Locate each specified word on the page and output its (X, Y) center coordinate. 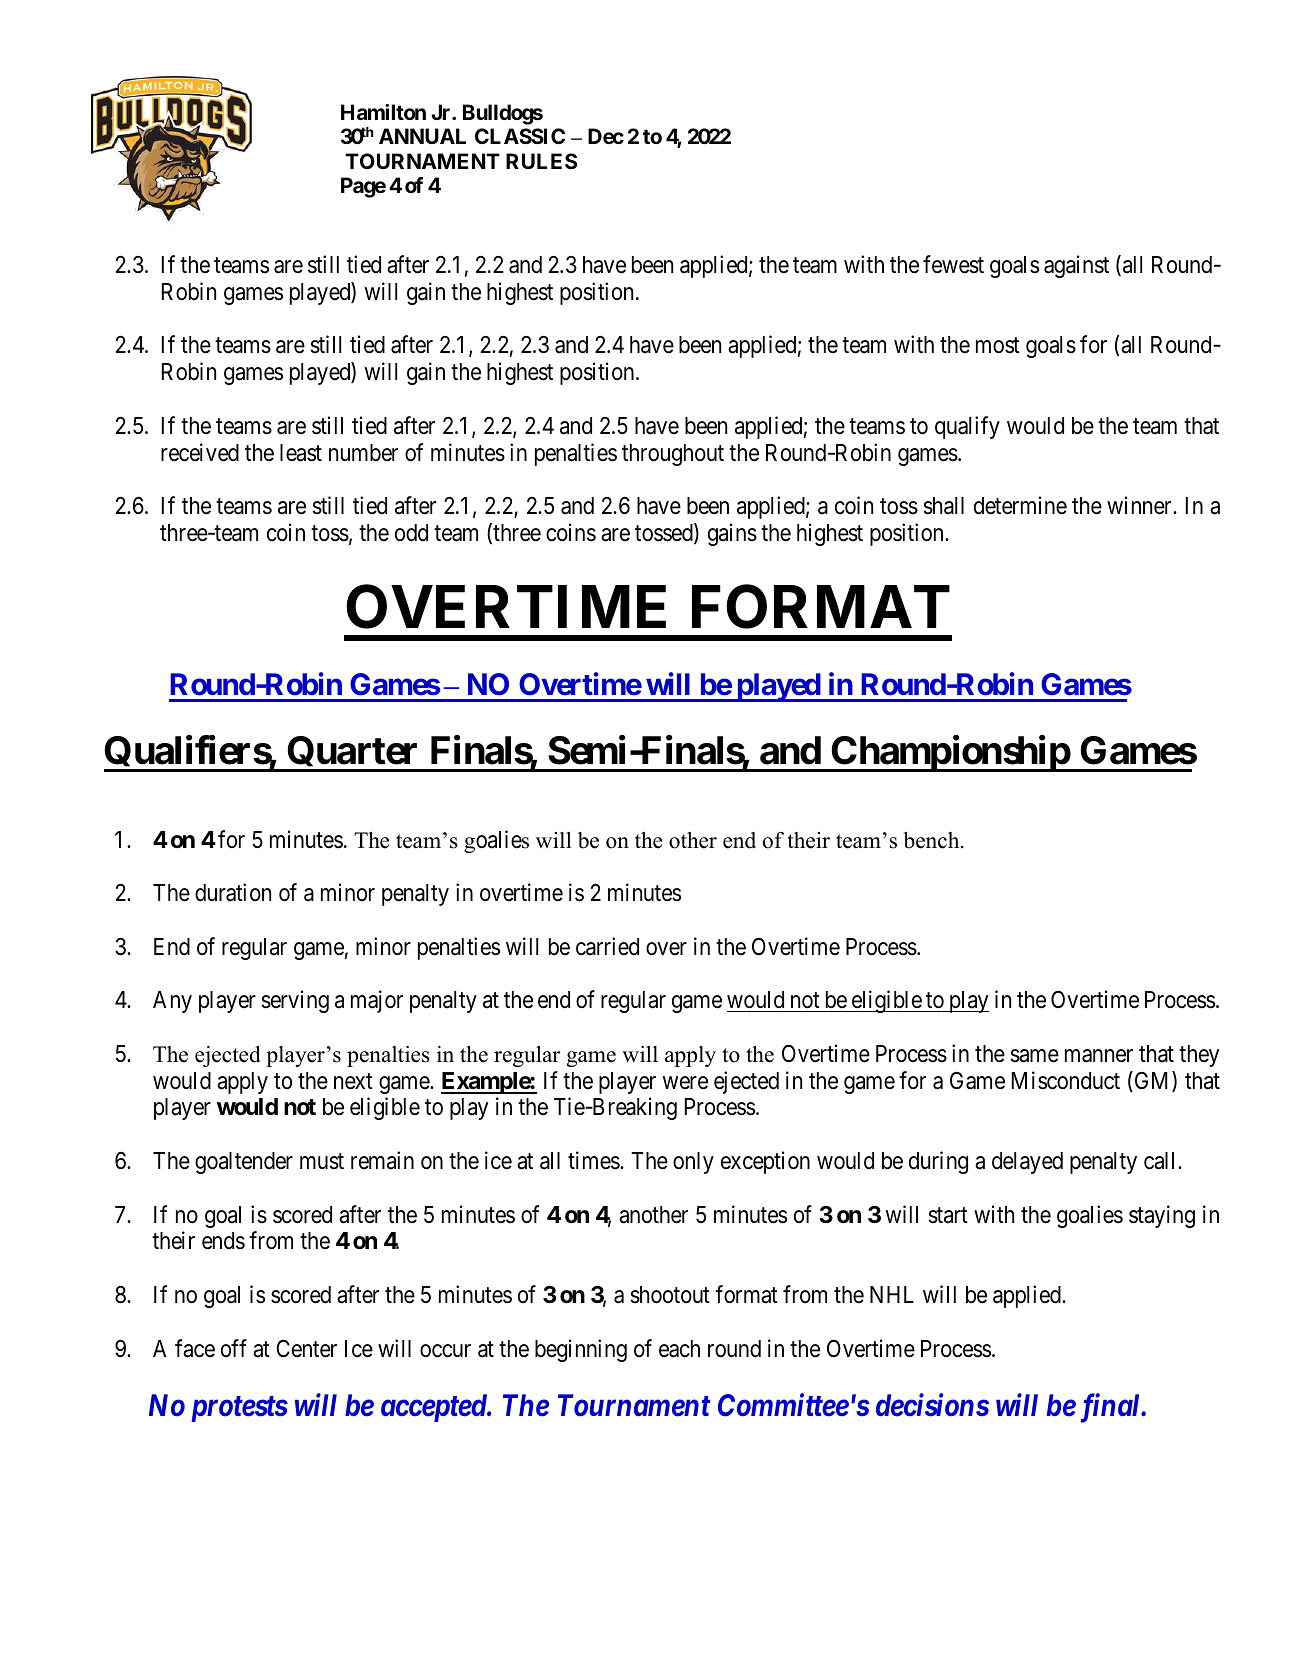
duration (233, 892)
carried (607, 946)
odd (411, 533)
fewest (953, 264)
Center (306, 1348)
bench (932, 840)
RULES (541, 161)
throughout (673, 455)
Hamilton (383, 112)
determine (1020, 505)
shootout (670, 1295)
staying (1162, 1216)
